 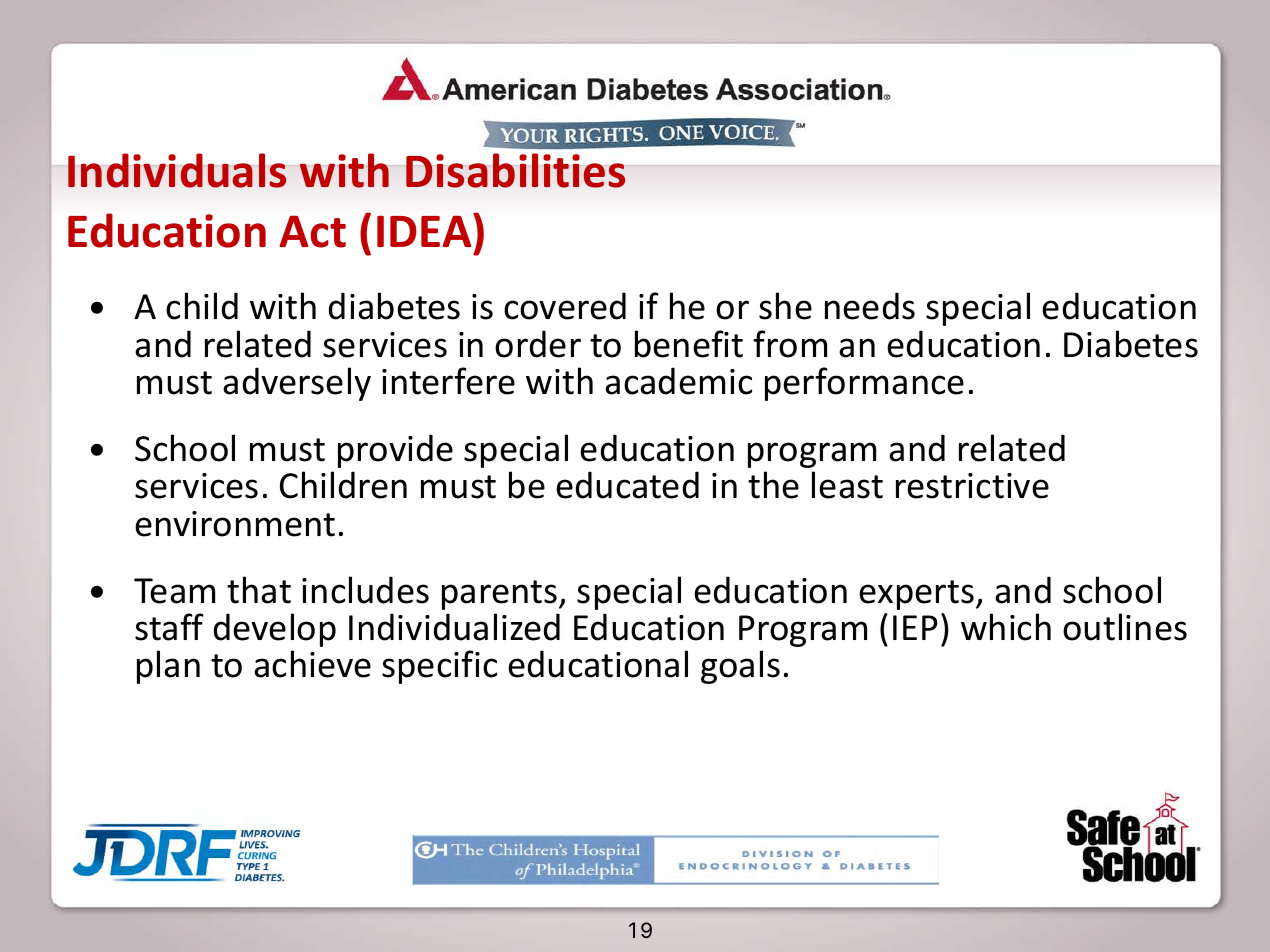 I want to click on Disabilities, so click(x=515, y=170).
